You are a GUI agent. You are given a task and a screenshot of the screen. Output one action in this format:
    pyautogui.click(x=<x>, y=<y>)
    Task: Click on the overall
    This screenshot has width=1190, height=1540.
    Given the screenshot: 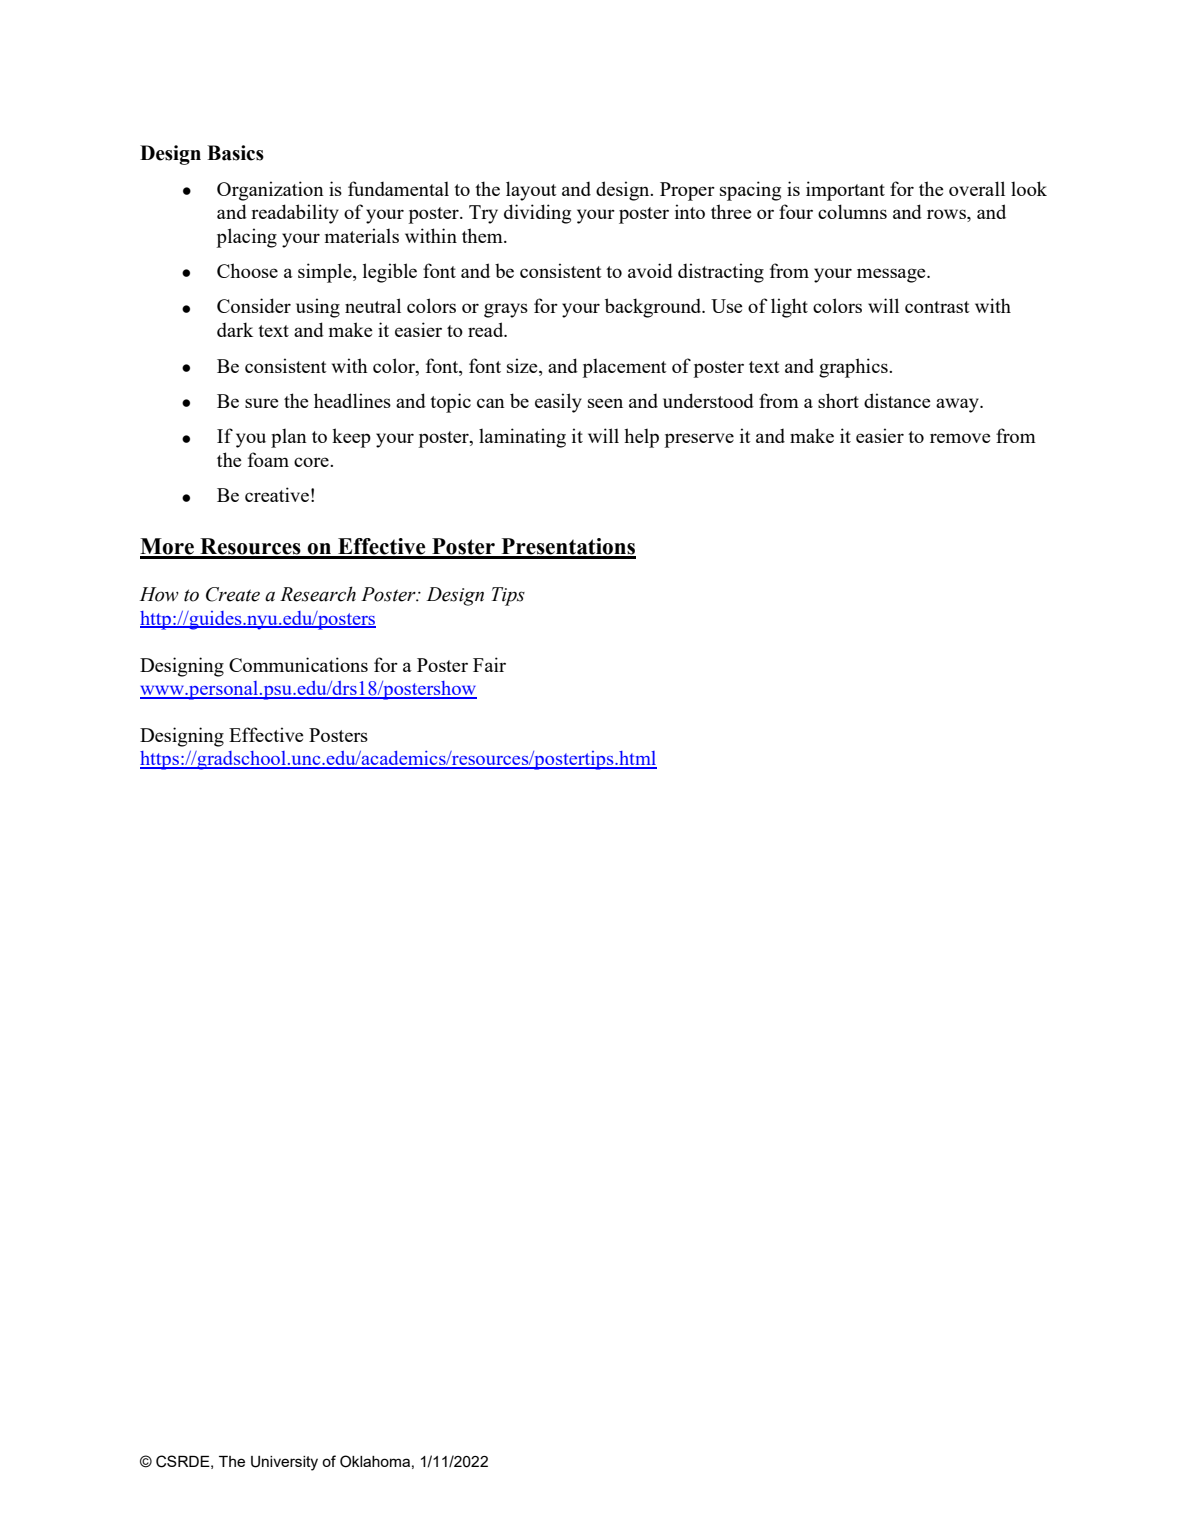 What is the action you would take?
    pyautogui.click(x=977, y=188)
